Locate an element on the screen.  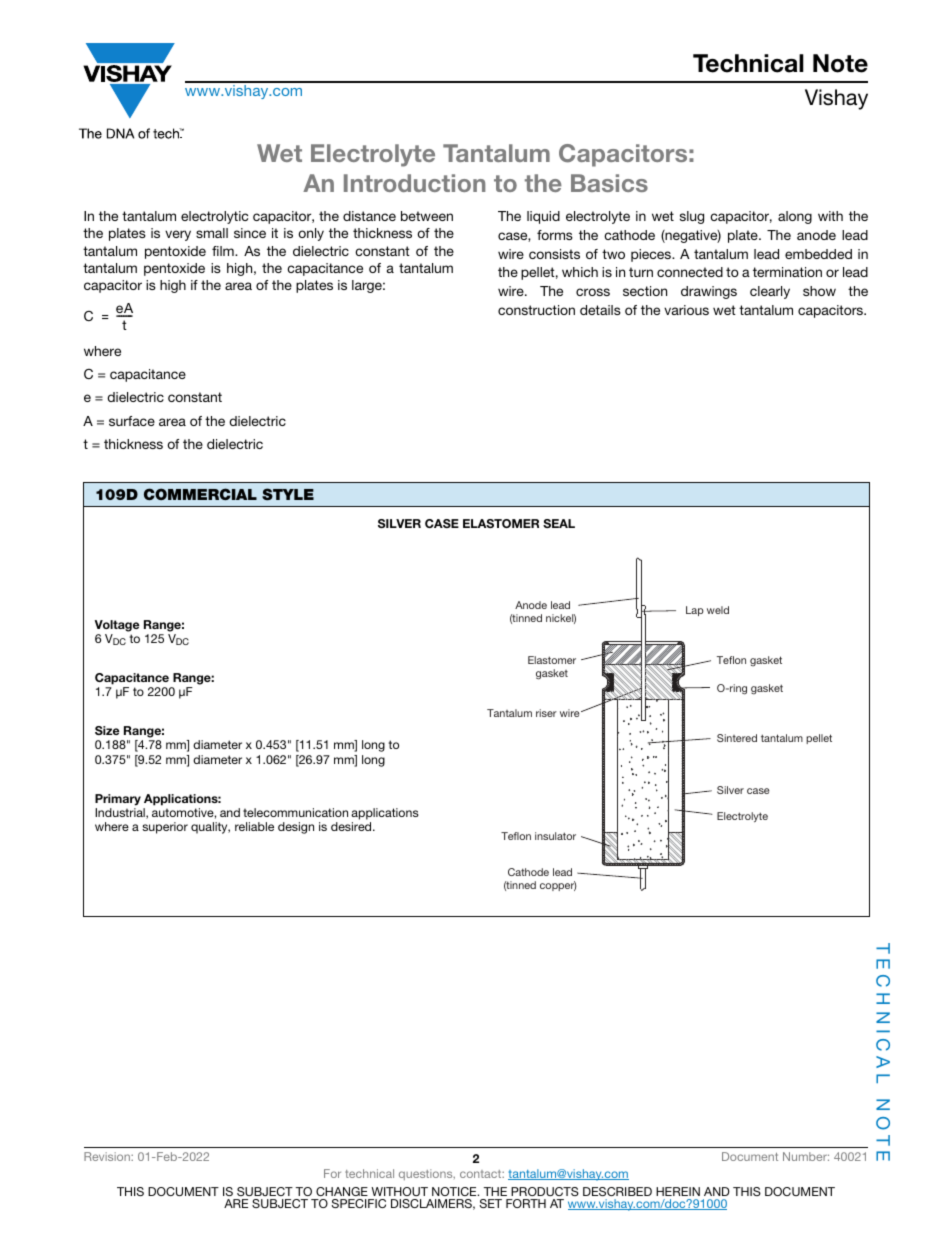
HEREIN is located at coordinates (678, 1191).
